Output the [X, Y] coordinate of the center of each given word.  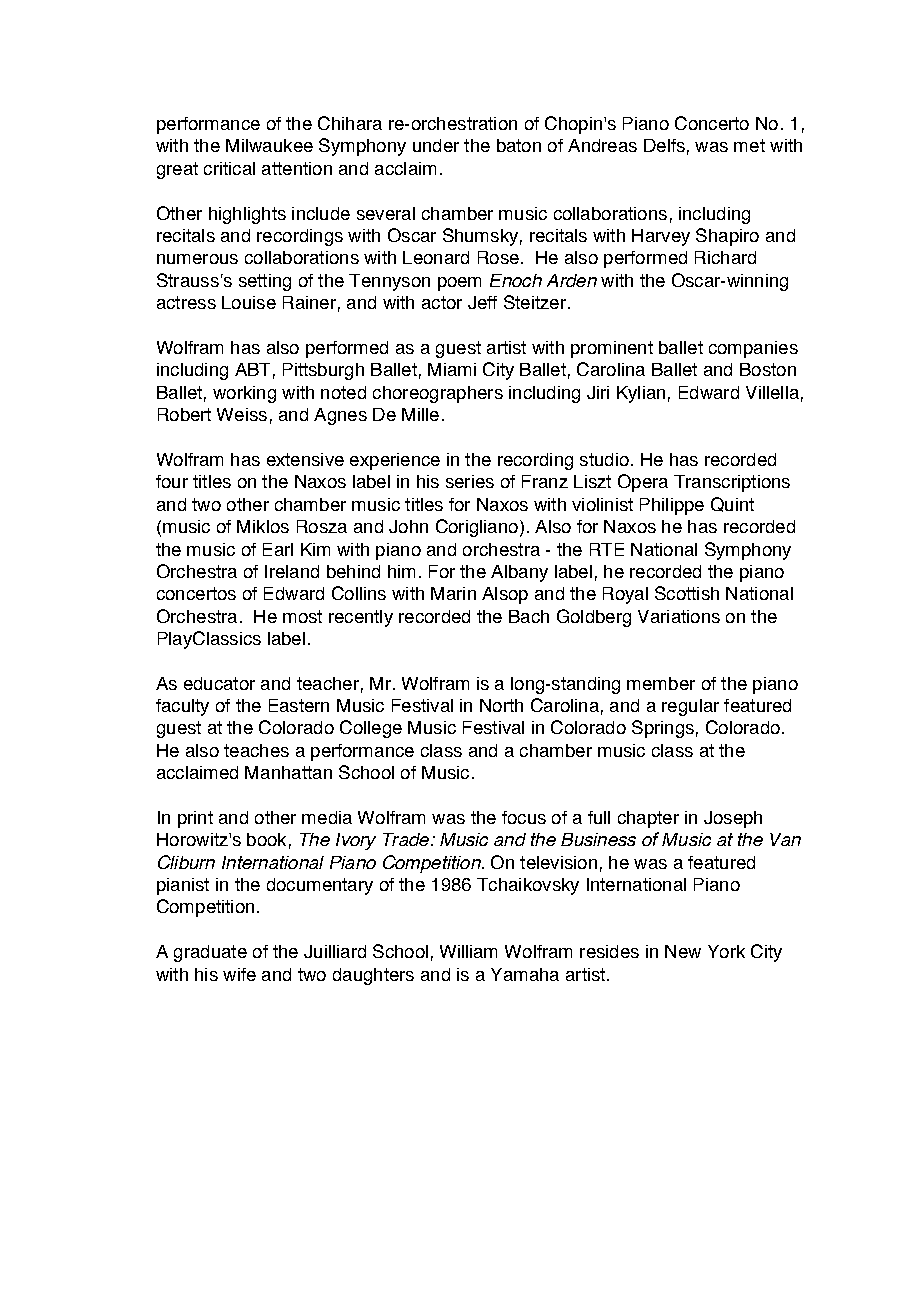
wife [239, 974]
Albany [519, 573]
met [749, 145]
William [468, 951]
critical [229, 168]
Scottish [687, 593]
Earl [278, 549]
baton [519, 145]
